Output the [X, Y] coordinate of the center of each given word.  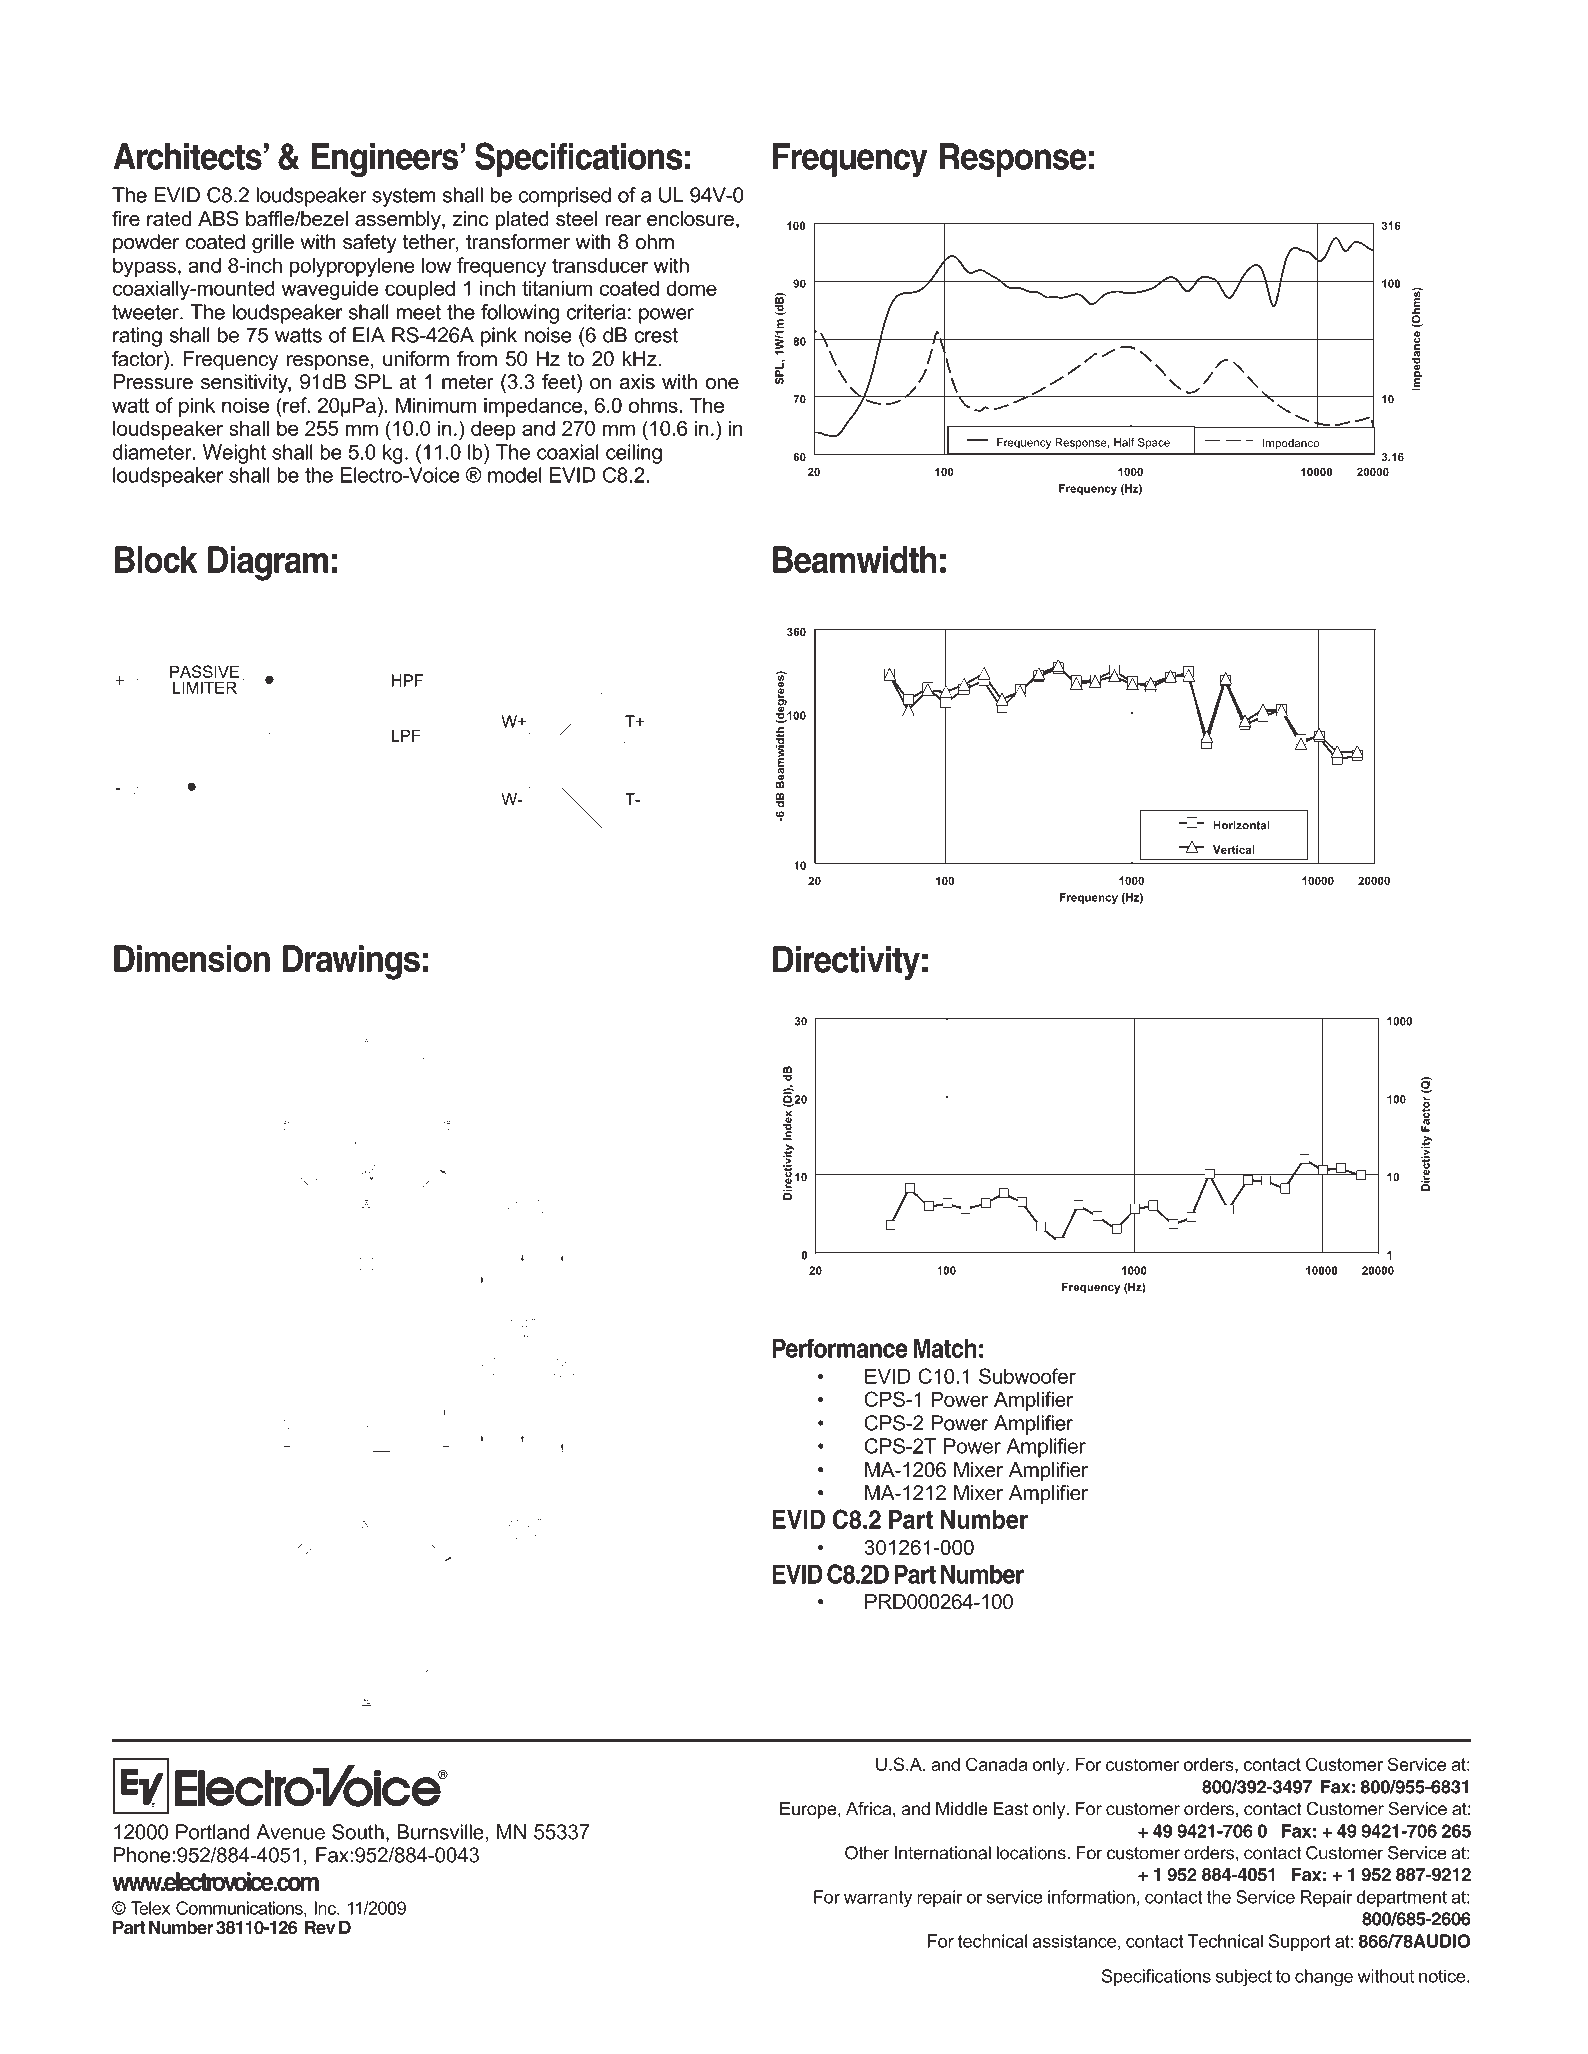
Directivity [846, 963]
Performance [840, 1348]
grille [273, 244]
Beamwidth [855, 559]
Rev [320, 1927]
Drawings [351, 962]
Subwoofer [1027, 1376]
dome [691, 288]
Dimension [192, 959]
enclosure [690, 219]
